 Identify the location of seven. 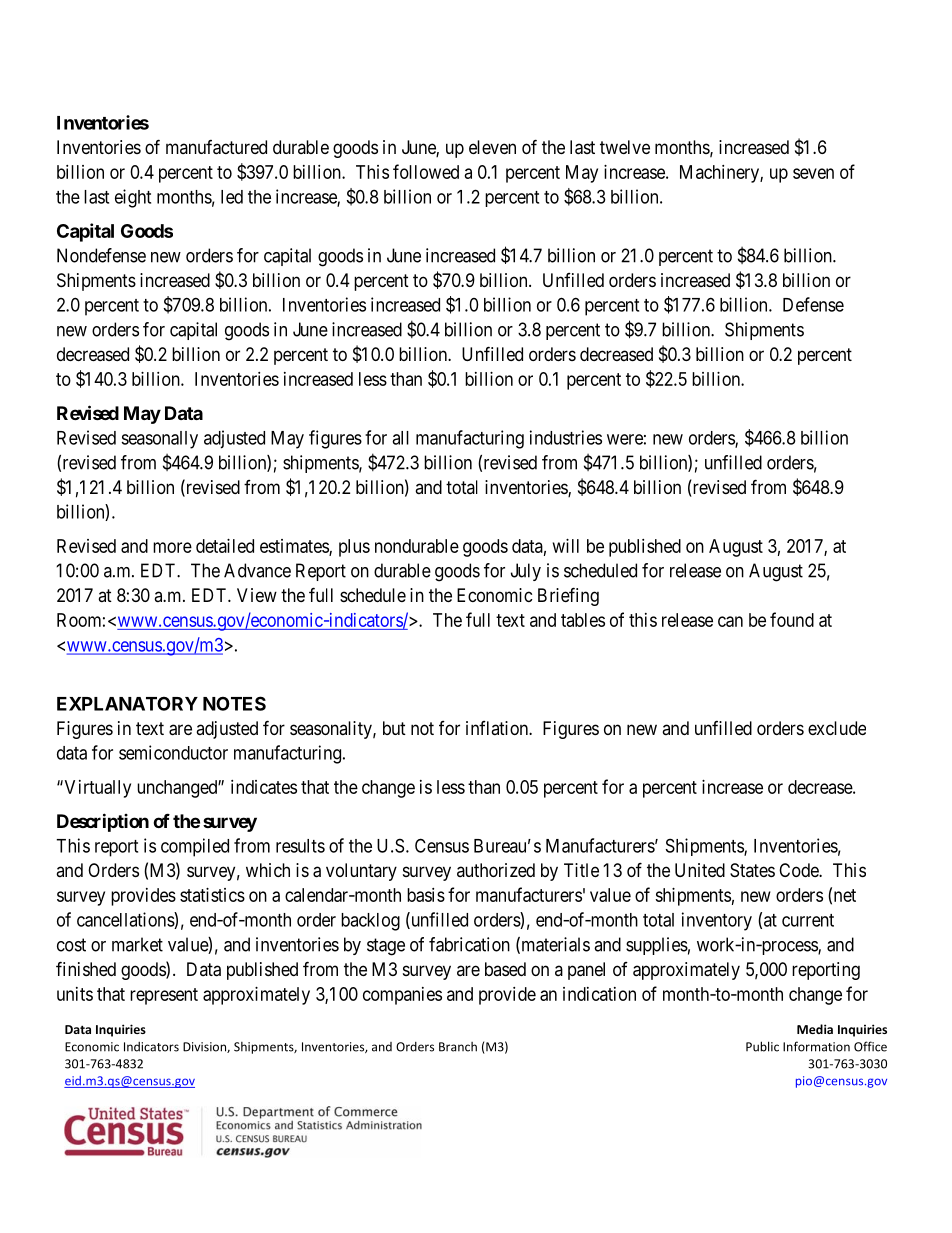
(813, 173).
